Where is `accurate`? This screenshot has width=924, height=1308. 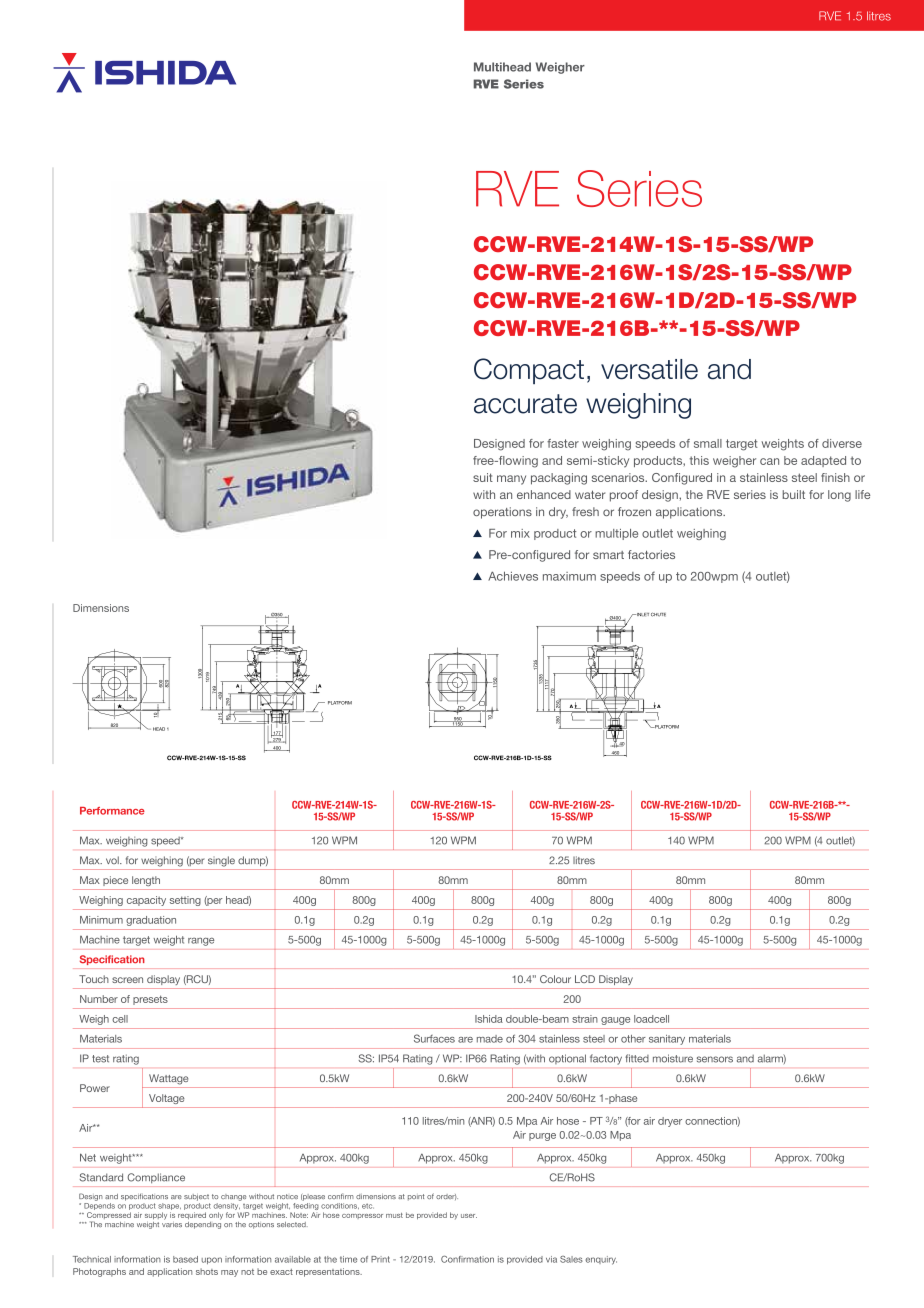
accurate is located at coordinates (525, 404).
